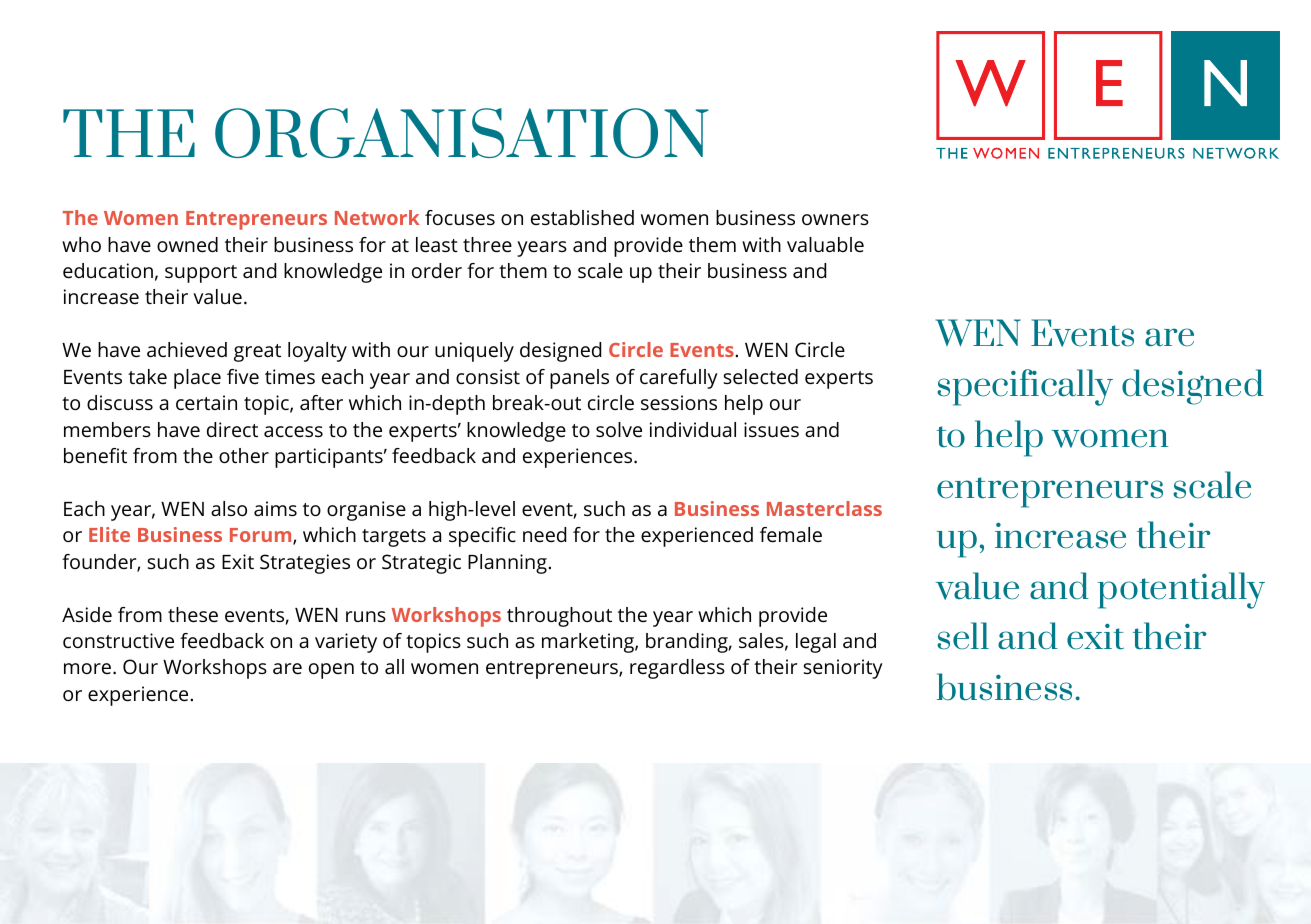 The width and height of the screenshot is (1311, 924). Describe the element at coordinates (825, 244) in the screenshot. I see `valuable` at that location.
